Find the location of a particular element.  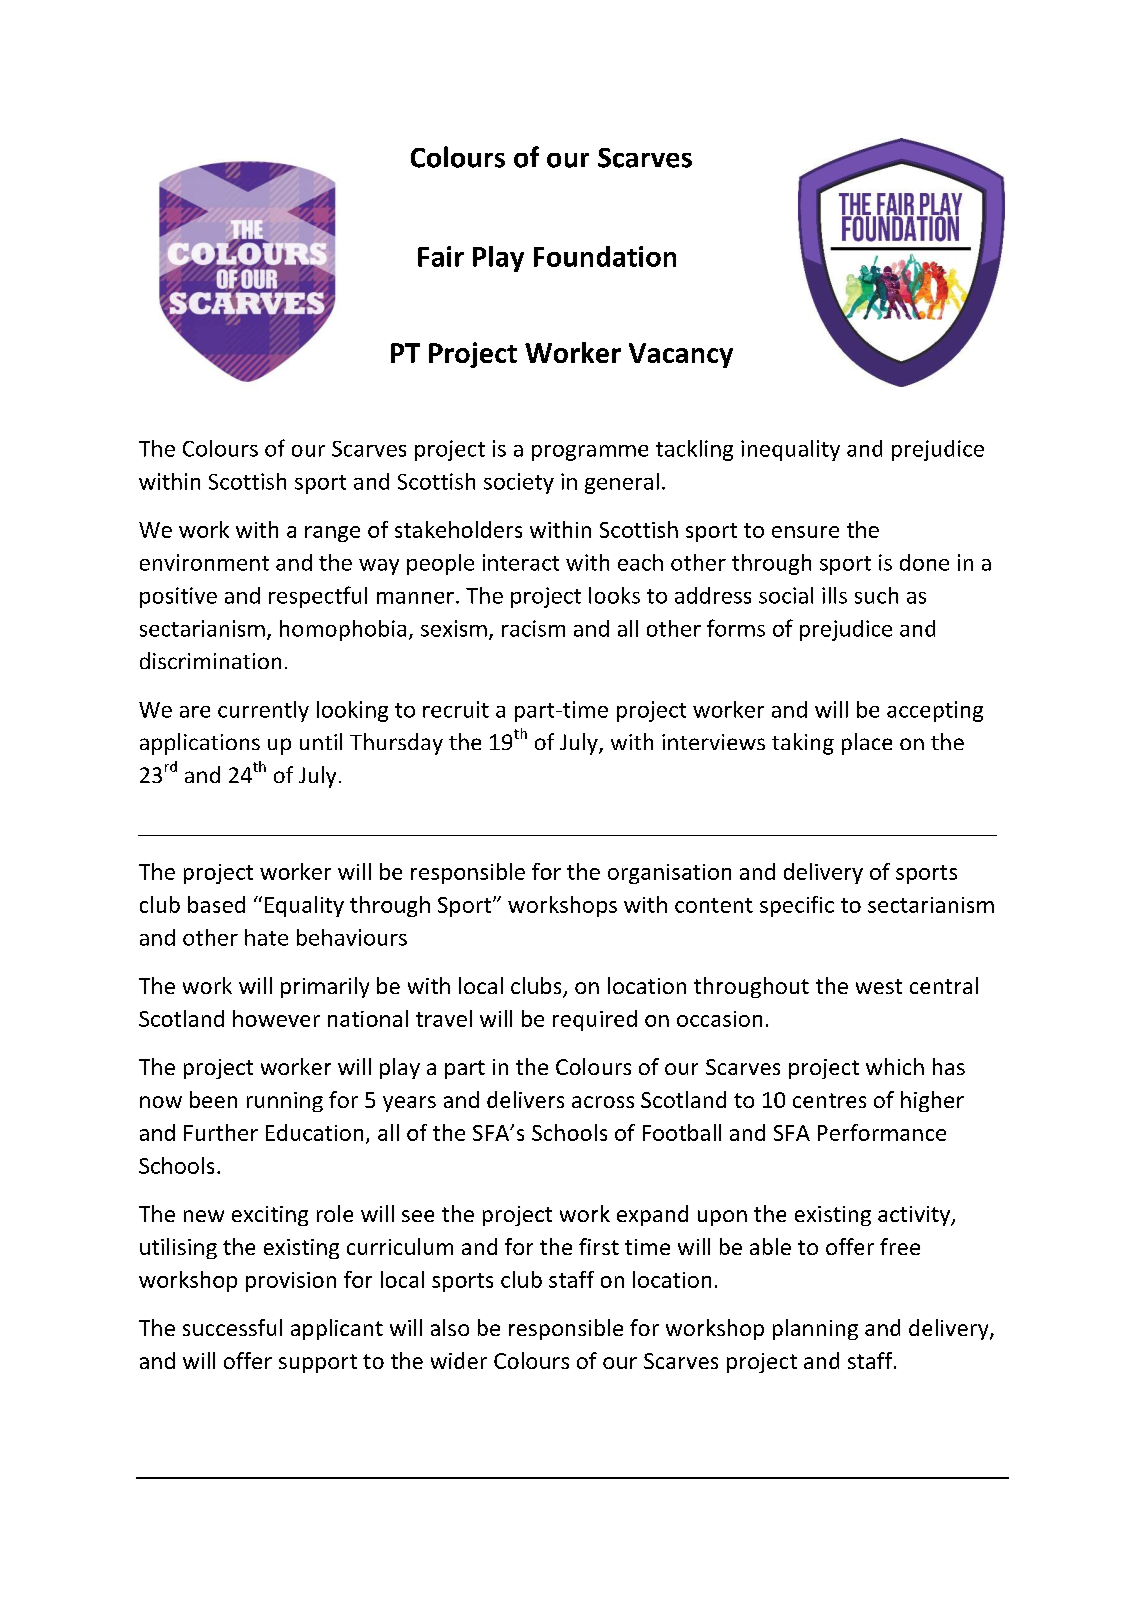

successful is located at coordinates (232, 1327).
